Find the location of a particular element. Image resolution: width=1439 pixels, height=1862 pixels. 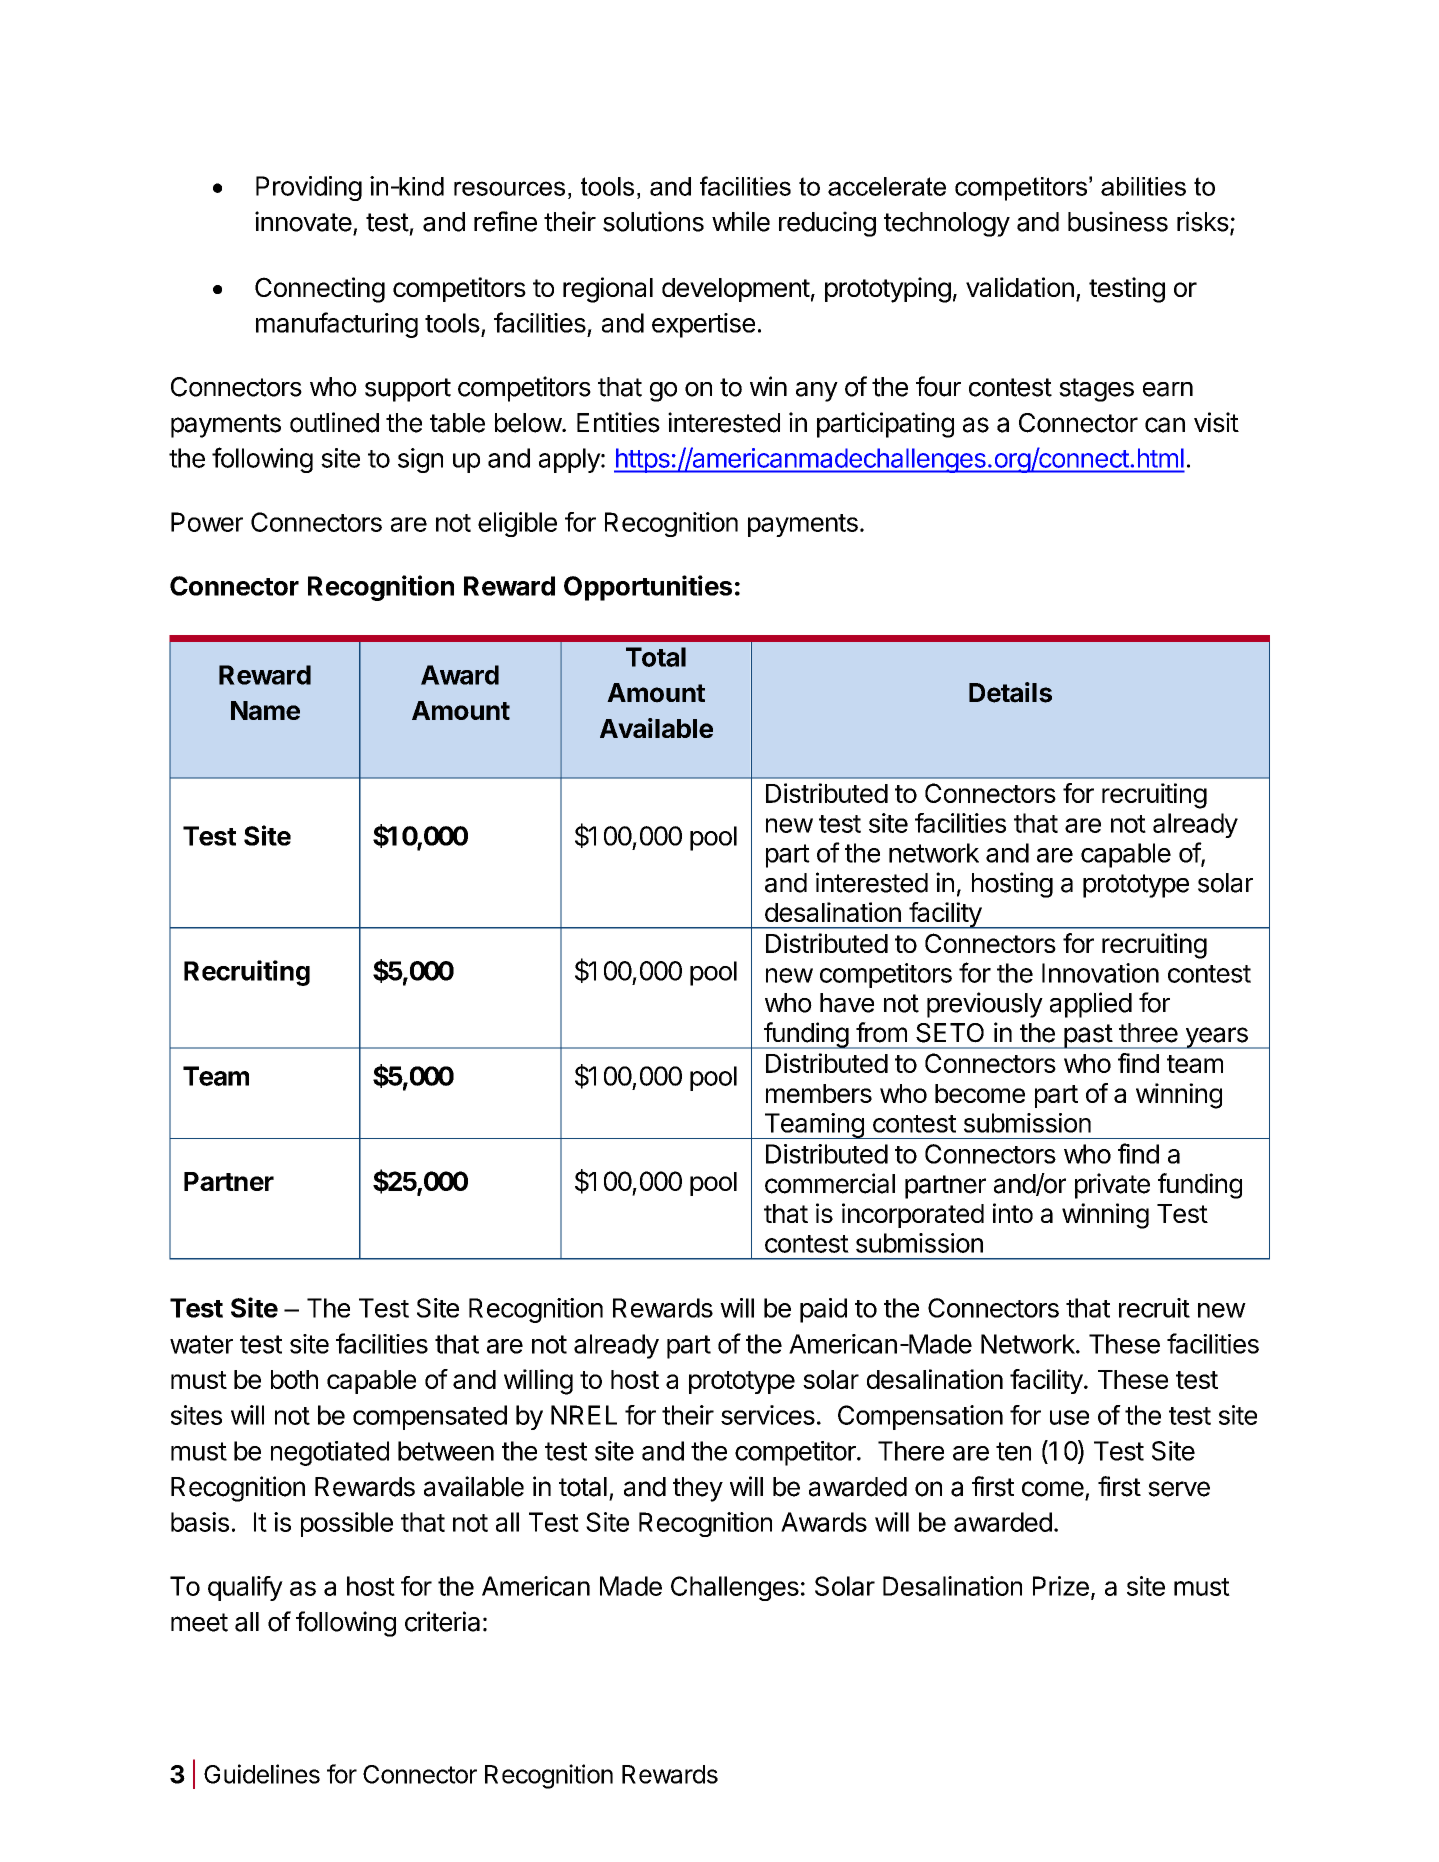

criteria is located at coordinates (442, 1621).
